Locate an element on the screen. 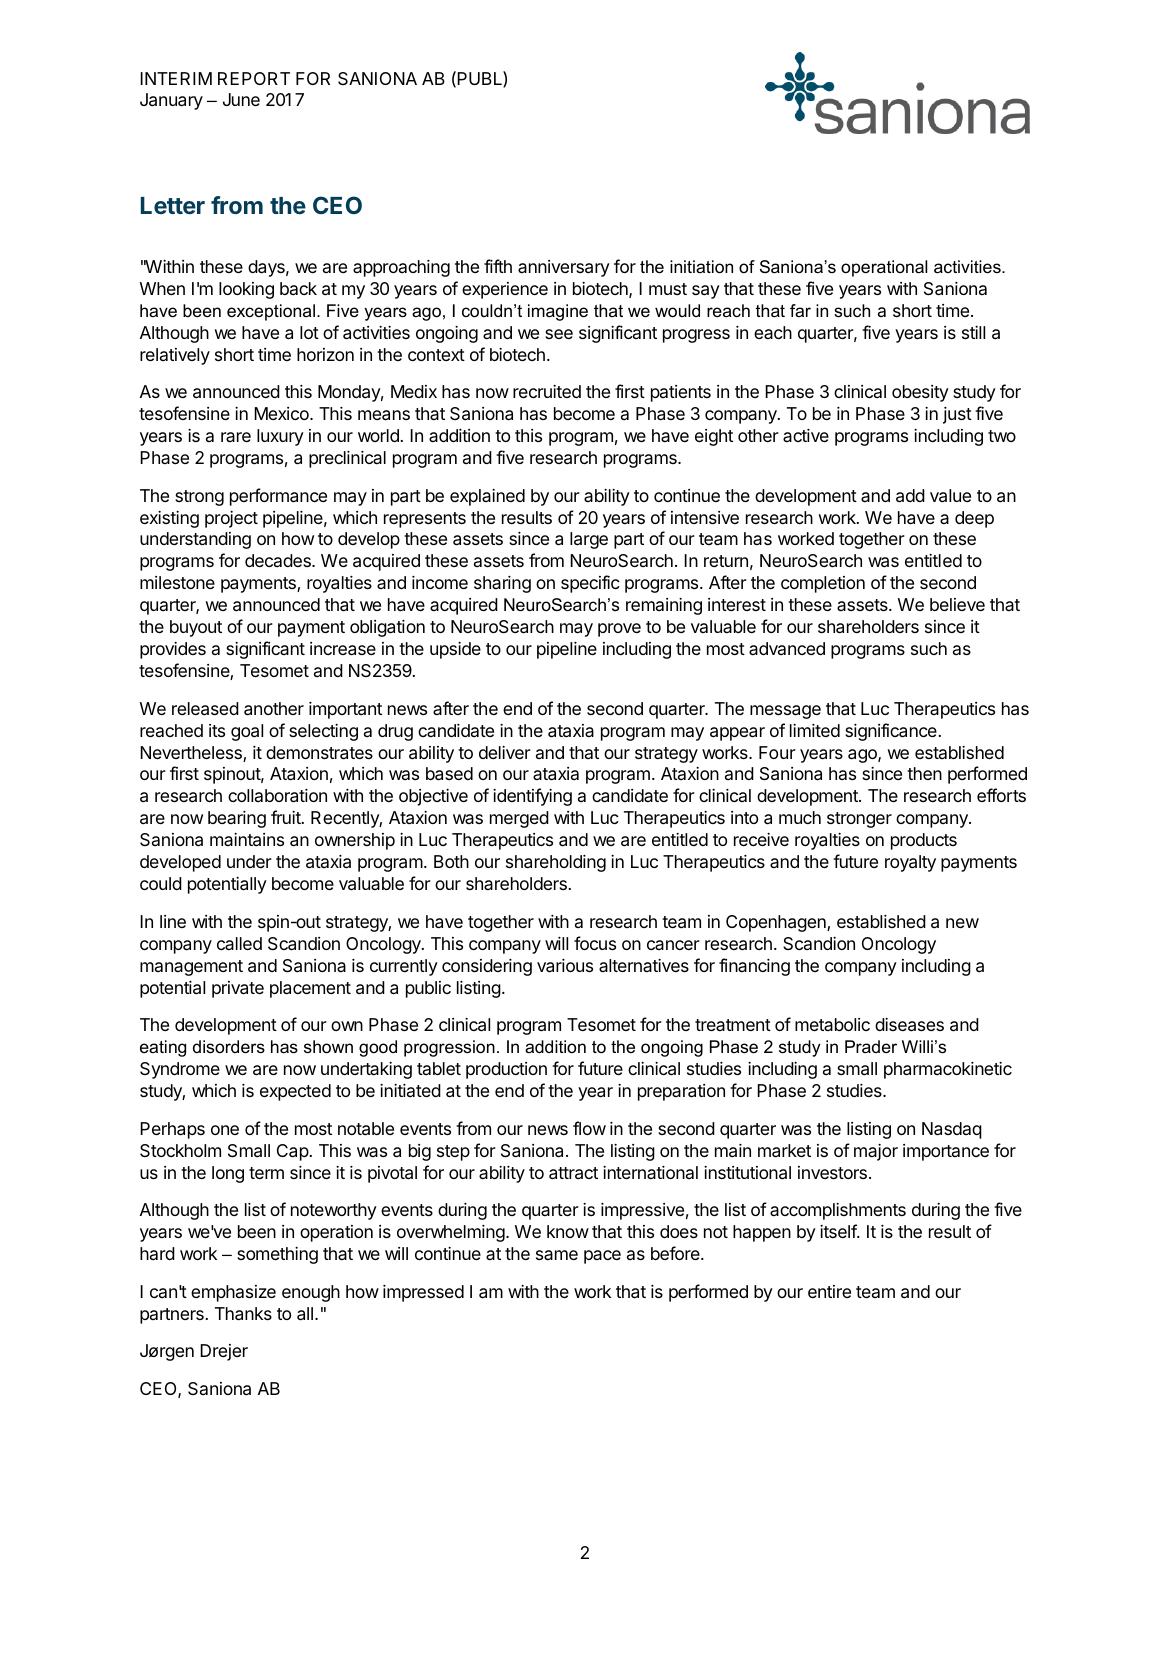 The image size is (1169, 1653). recruited is located at coordinates (547, 391).
